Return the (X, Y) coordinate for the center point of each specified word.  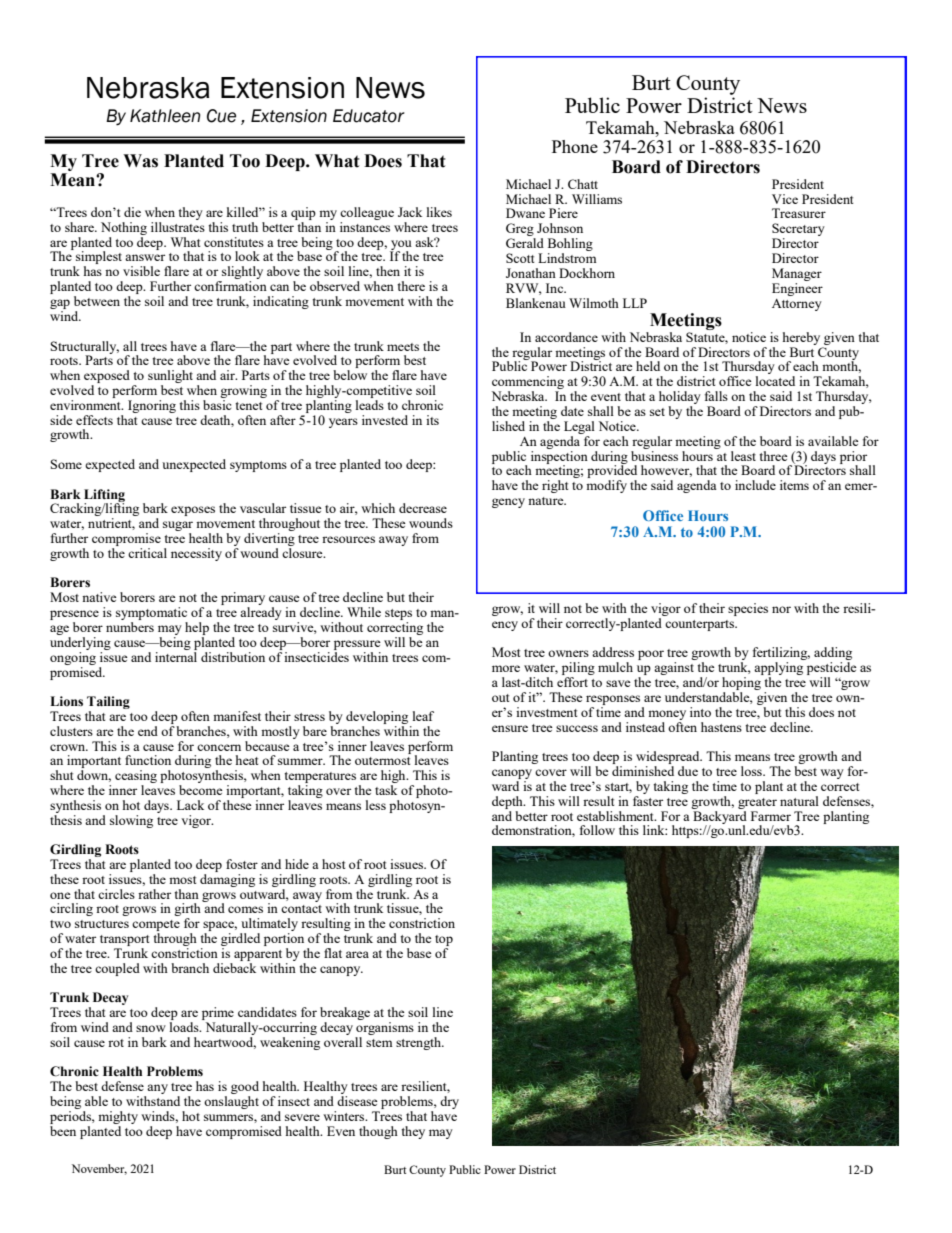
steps (398, 616)
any (157, 1089)
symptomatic (152, 615)
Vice (785, 199)
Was (140, 161)
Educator (369, 116)
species (748, 609)
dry (449, 1102)
